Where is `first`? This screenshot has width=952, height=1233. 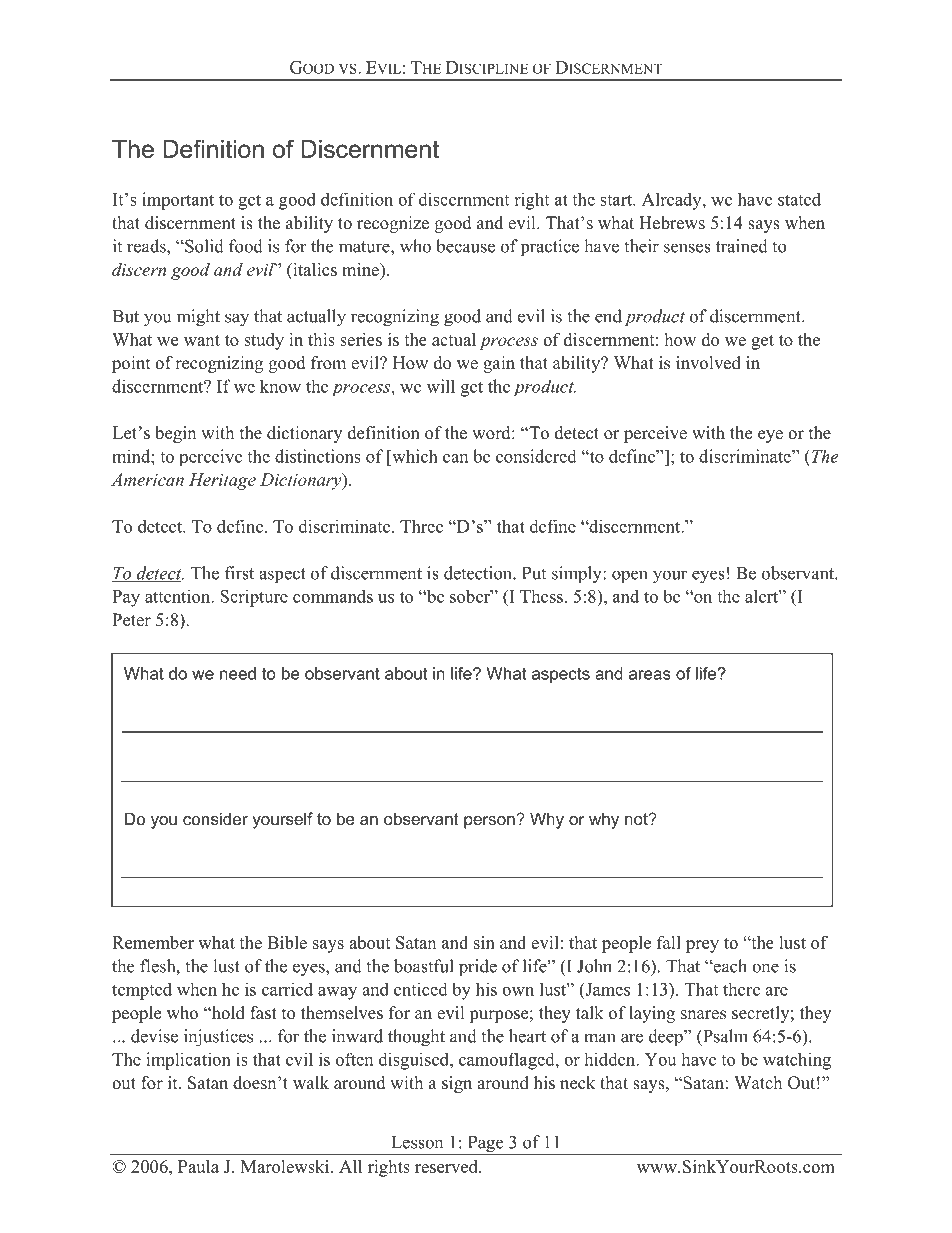 first is located at coordinates (239, 573).
